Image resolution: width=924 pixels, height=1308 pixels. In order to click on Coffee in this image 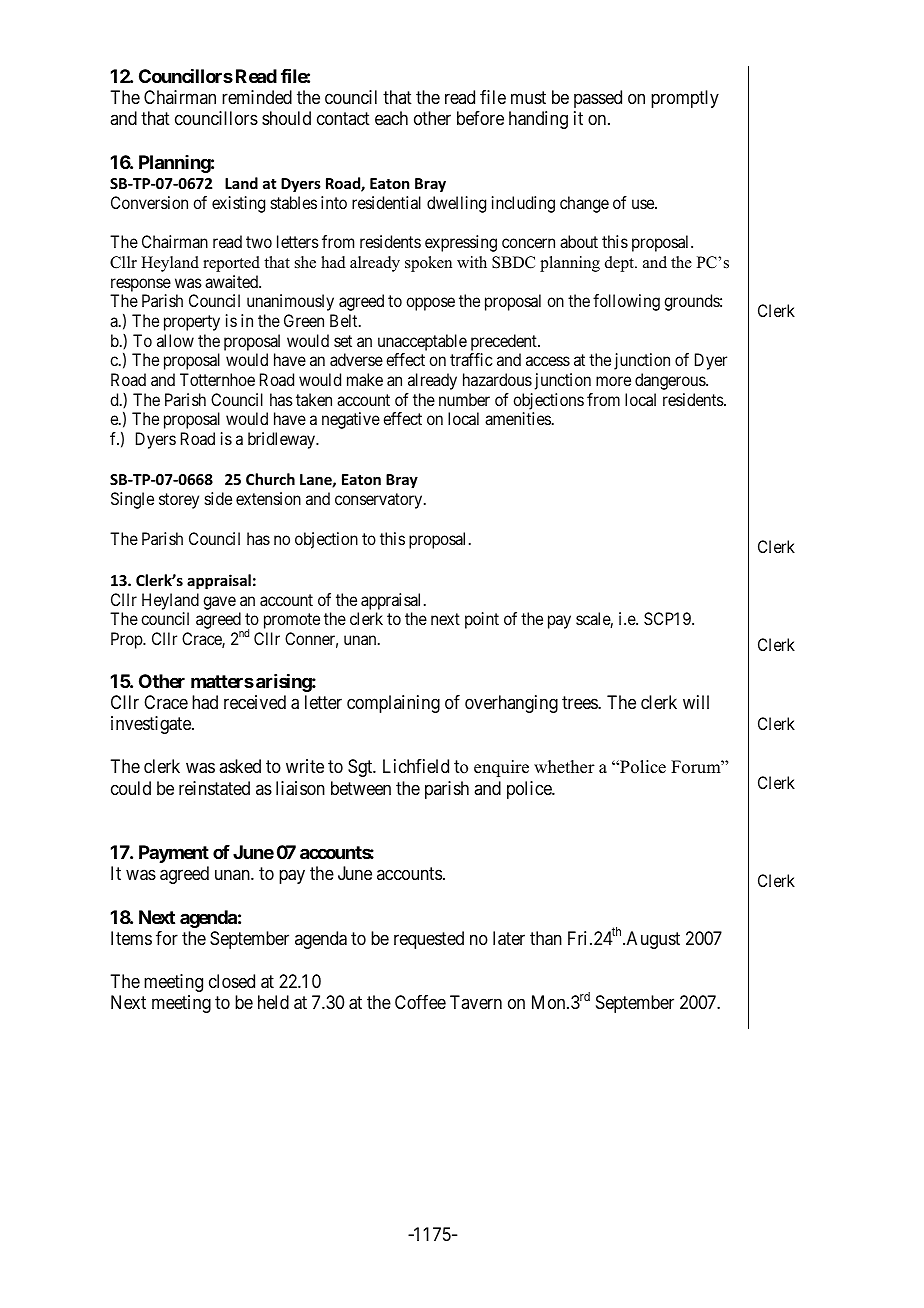, I will do `click(420, 1002)`.
